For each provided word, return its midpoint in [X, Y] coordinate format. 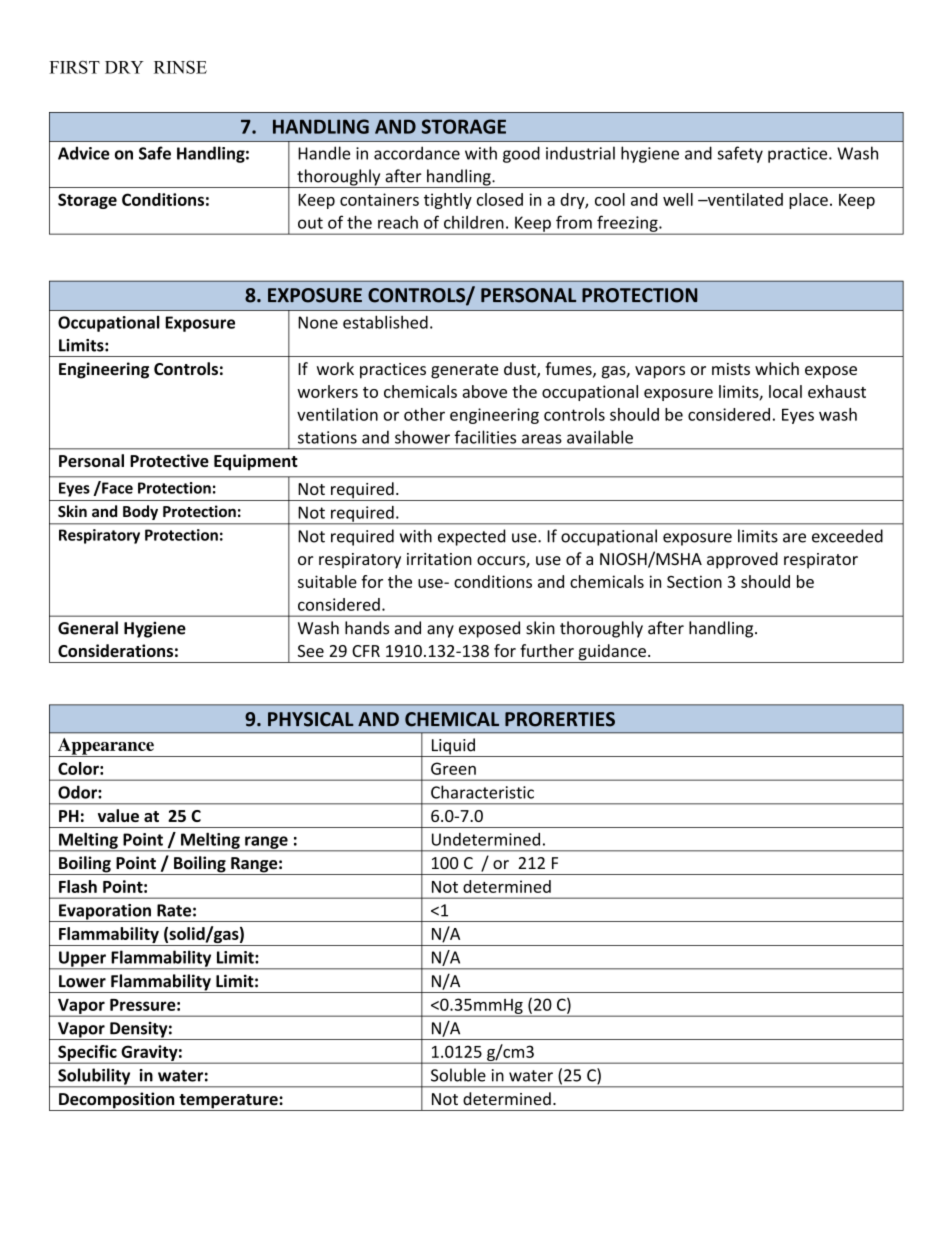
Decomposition [117, 1101]
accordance [417, 153]
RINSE [180, 67]
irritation [439, 559]
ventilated [744, 199]
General [88, 628]
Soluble [458, 1075]
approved [742, 560]
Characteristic [482, 792]
